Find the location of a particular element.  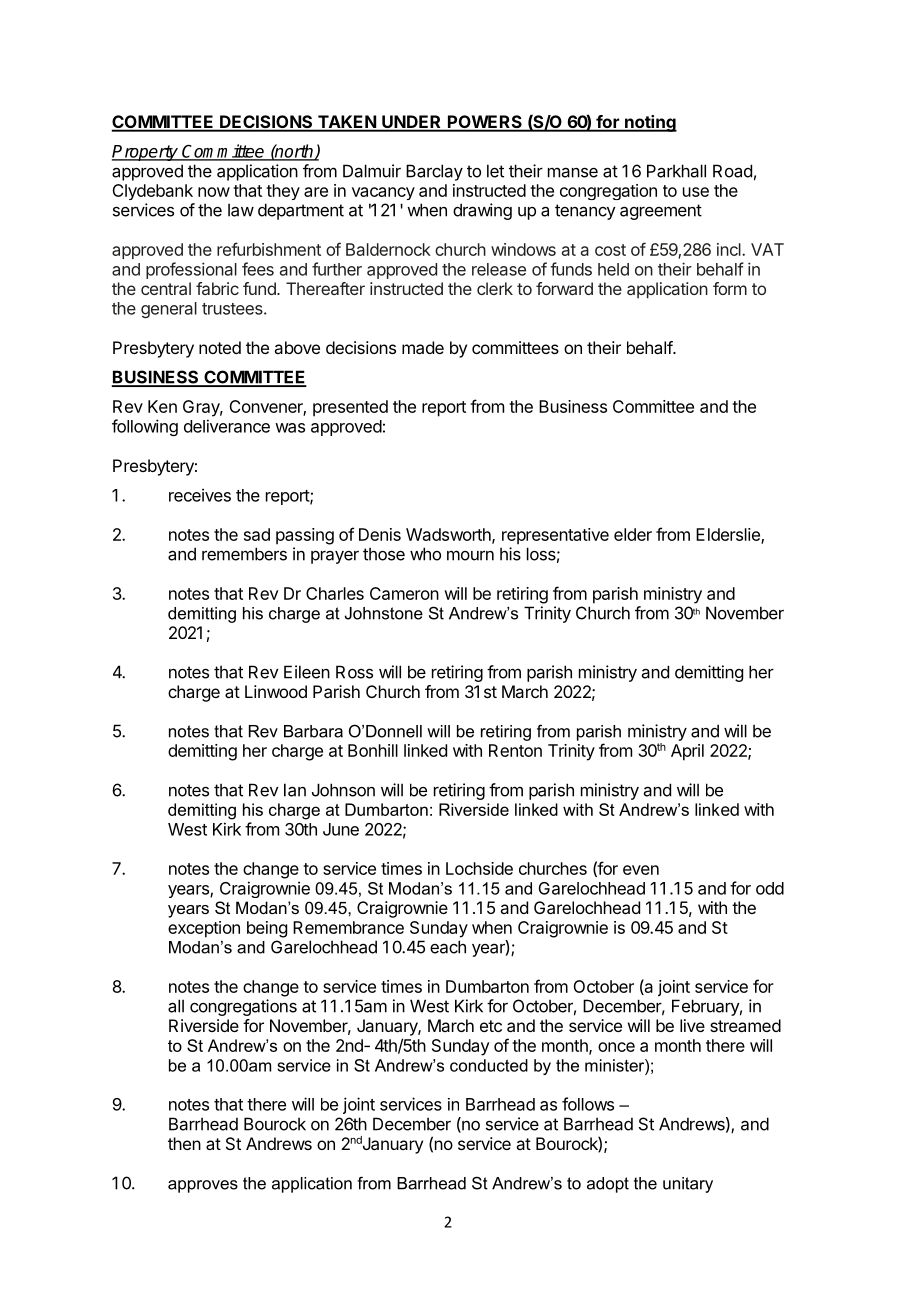

streamed is located at coordinates (745, 1025).
